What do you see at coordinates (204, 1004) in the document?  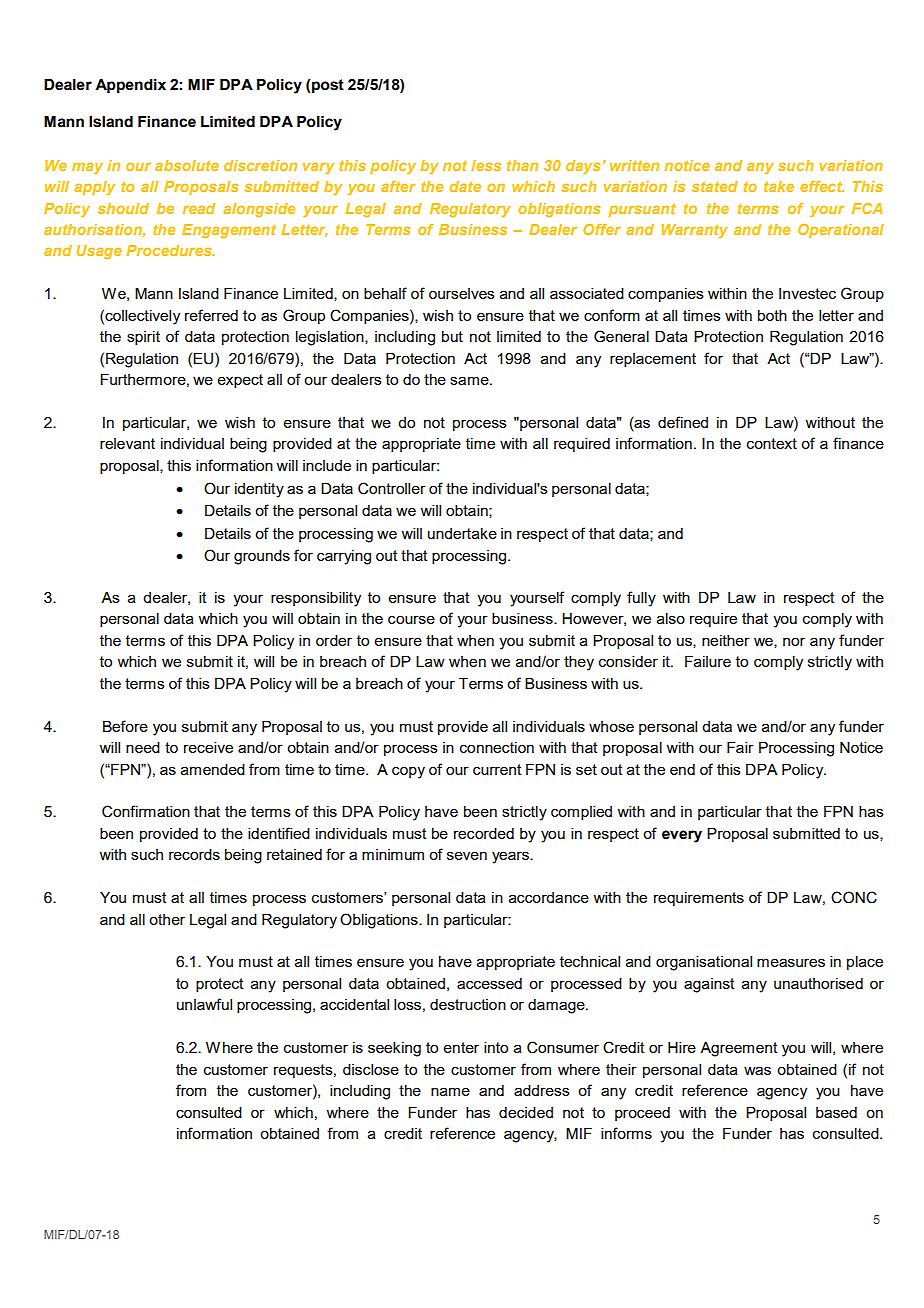 I see `unlawful` at bounding box center [204, 1004].
